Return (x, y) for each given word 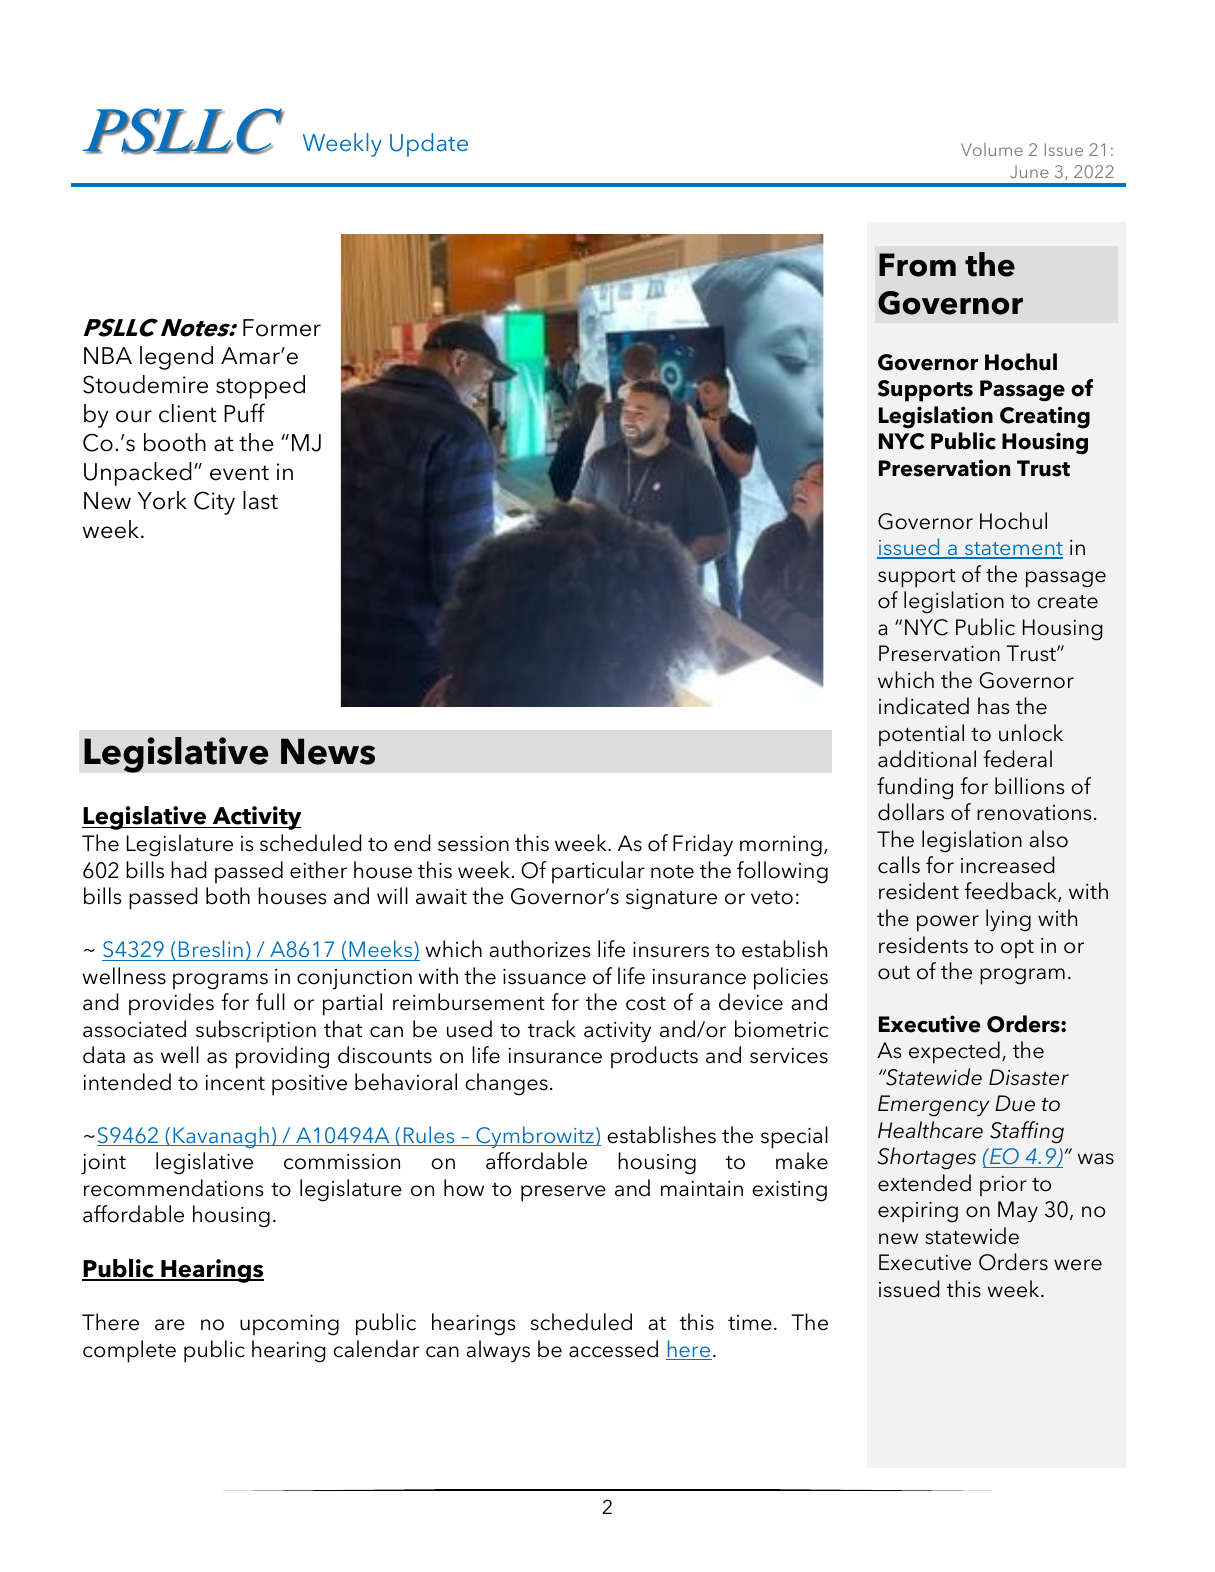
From (917, 265)
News (328, 751)
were (1078, 1265)
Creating (1045, 417)
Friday (703, 845)
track (552, 1029)
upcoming (289, 1325)
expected (954, 1052)
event (239, 473)
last (260, 500)
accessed (613, 1349)
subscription (256, 1031)
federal (1017, 759)
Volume (992, 149)
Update (429, 145)
